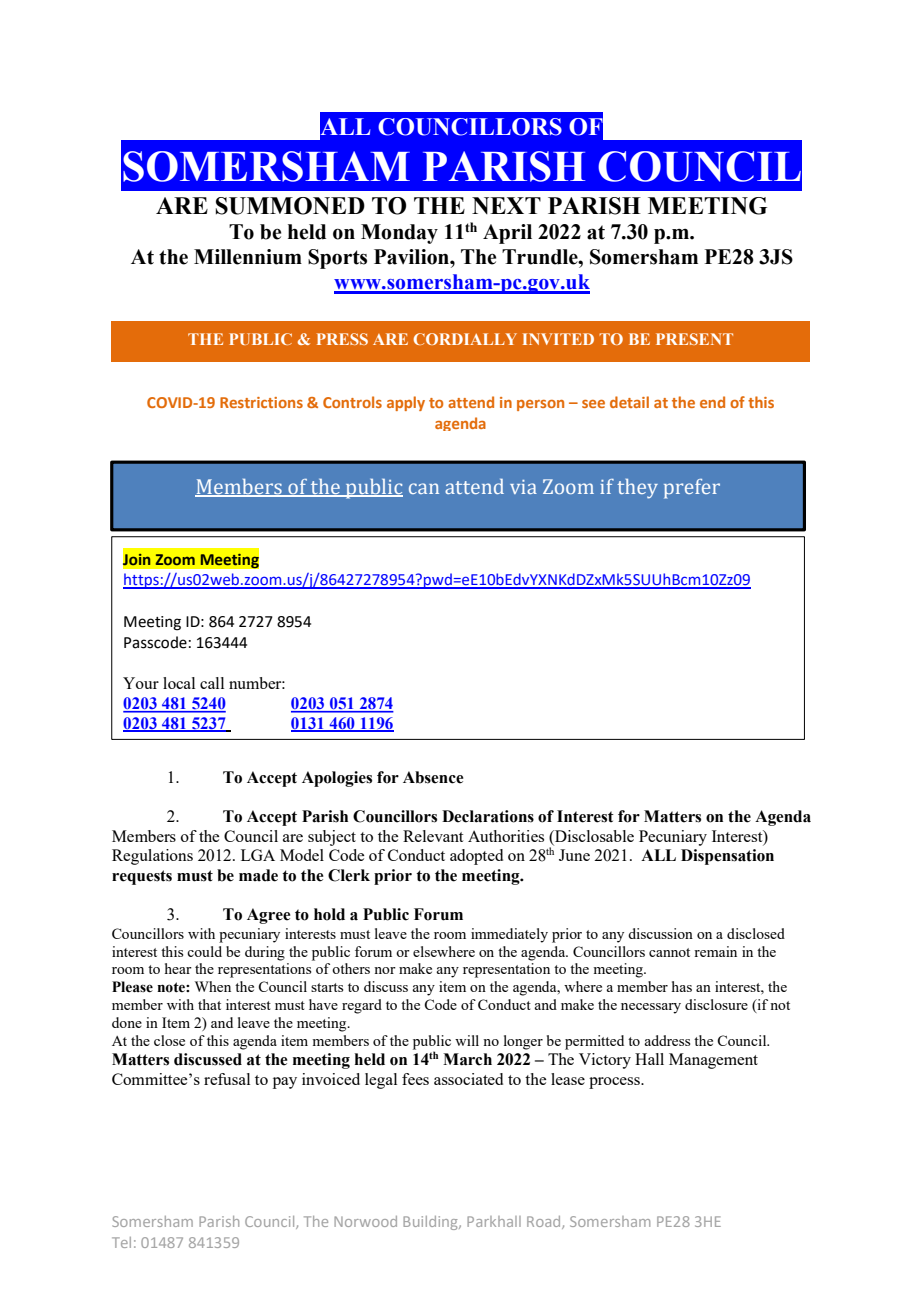  I want to click on Road, so click(545, 1222).
